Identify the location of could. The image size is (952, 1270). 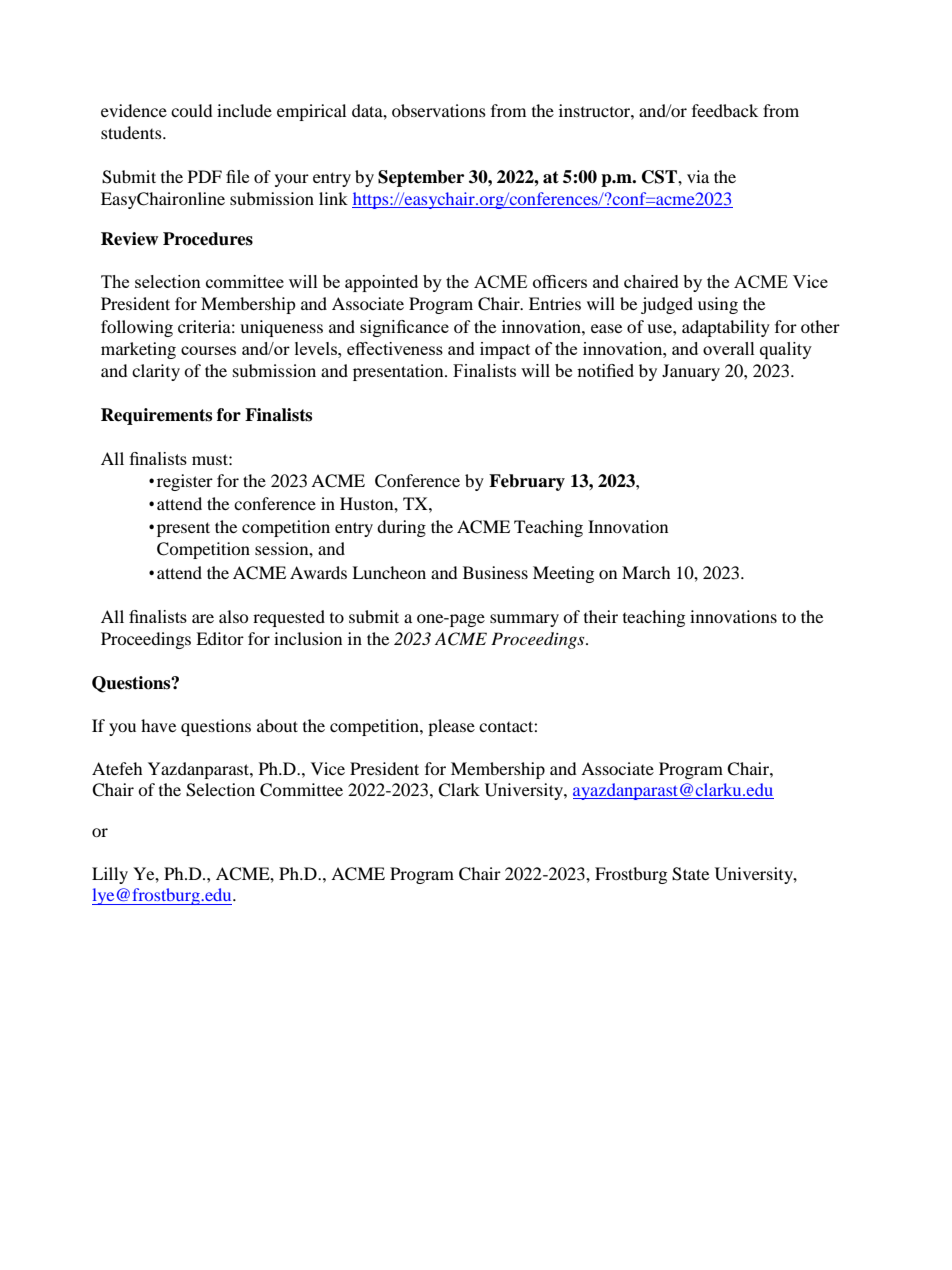
(192, 110).
